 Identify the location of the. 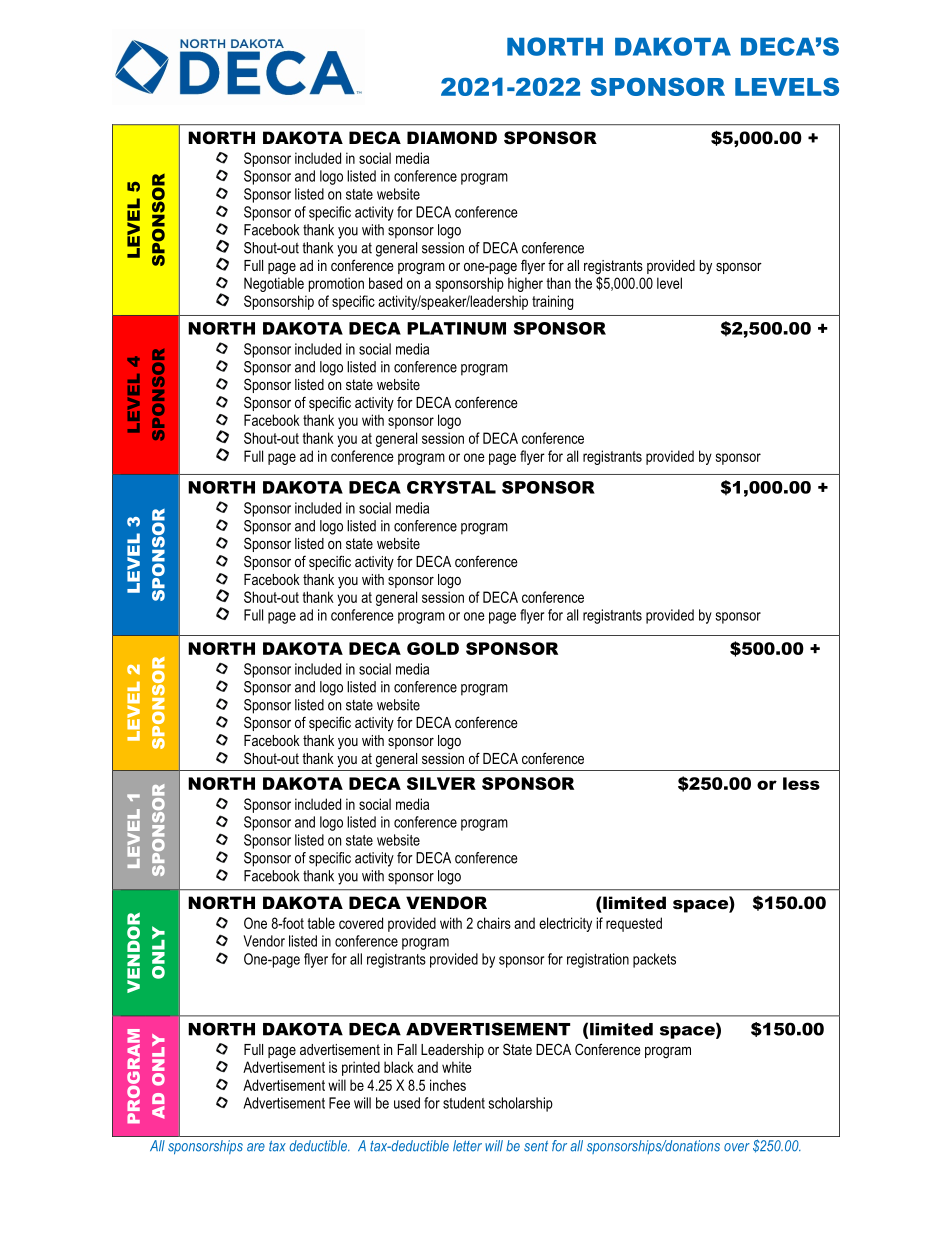
(583, 283).
